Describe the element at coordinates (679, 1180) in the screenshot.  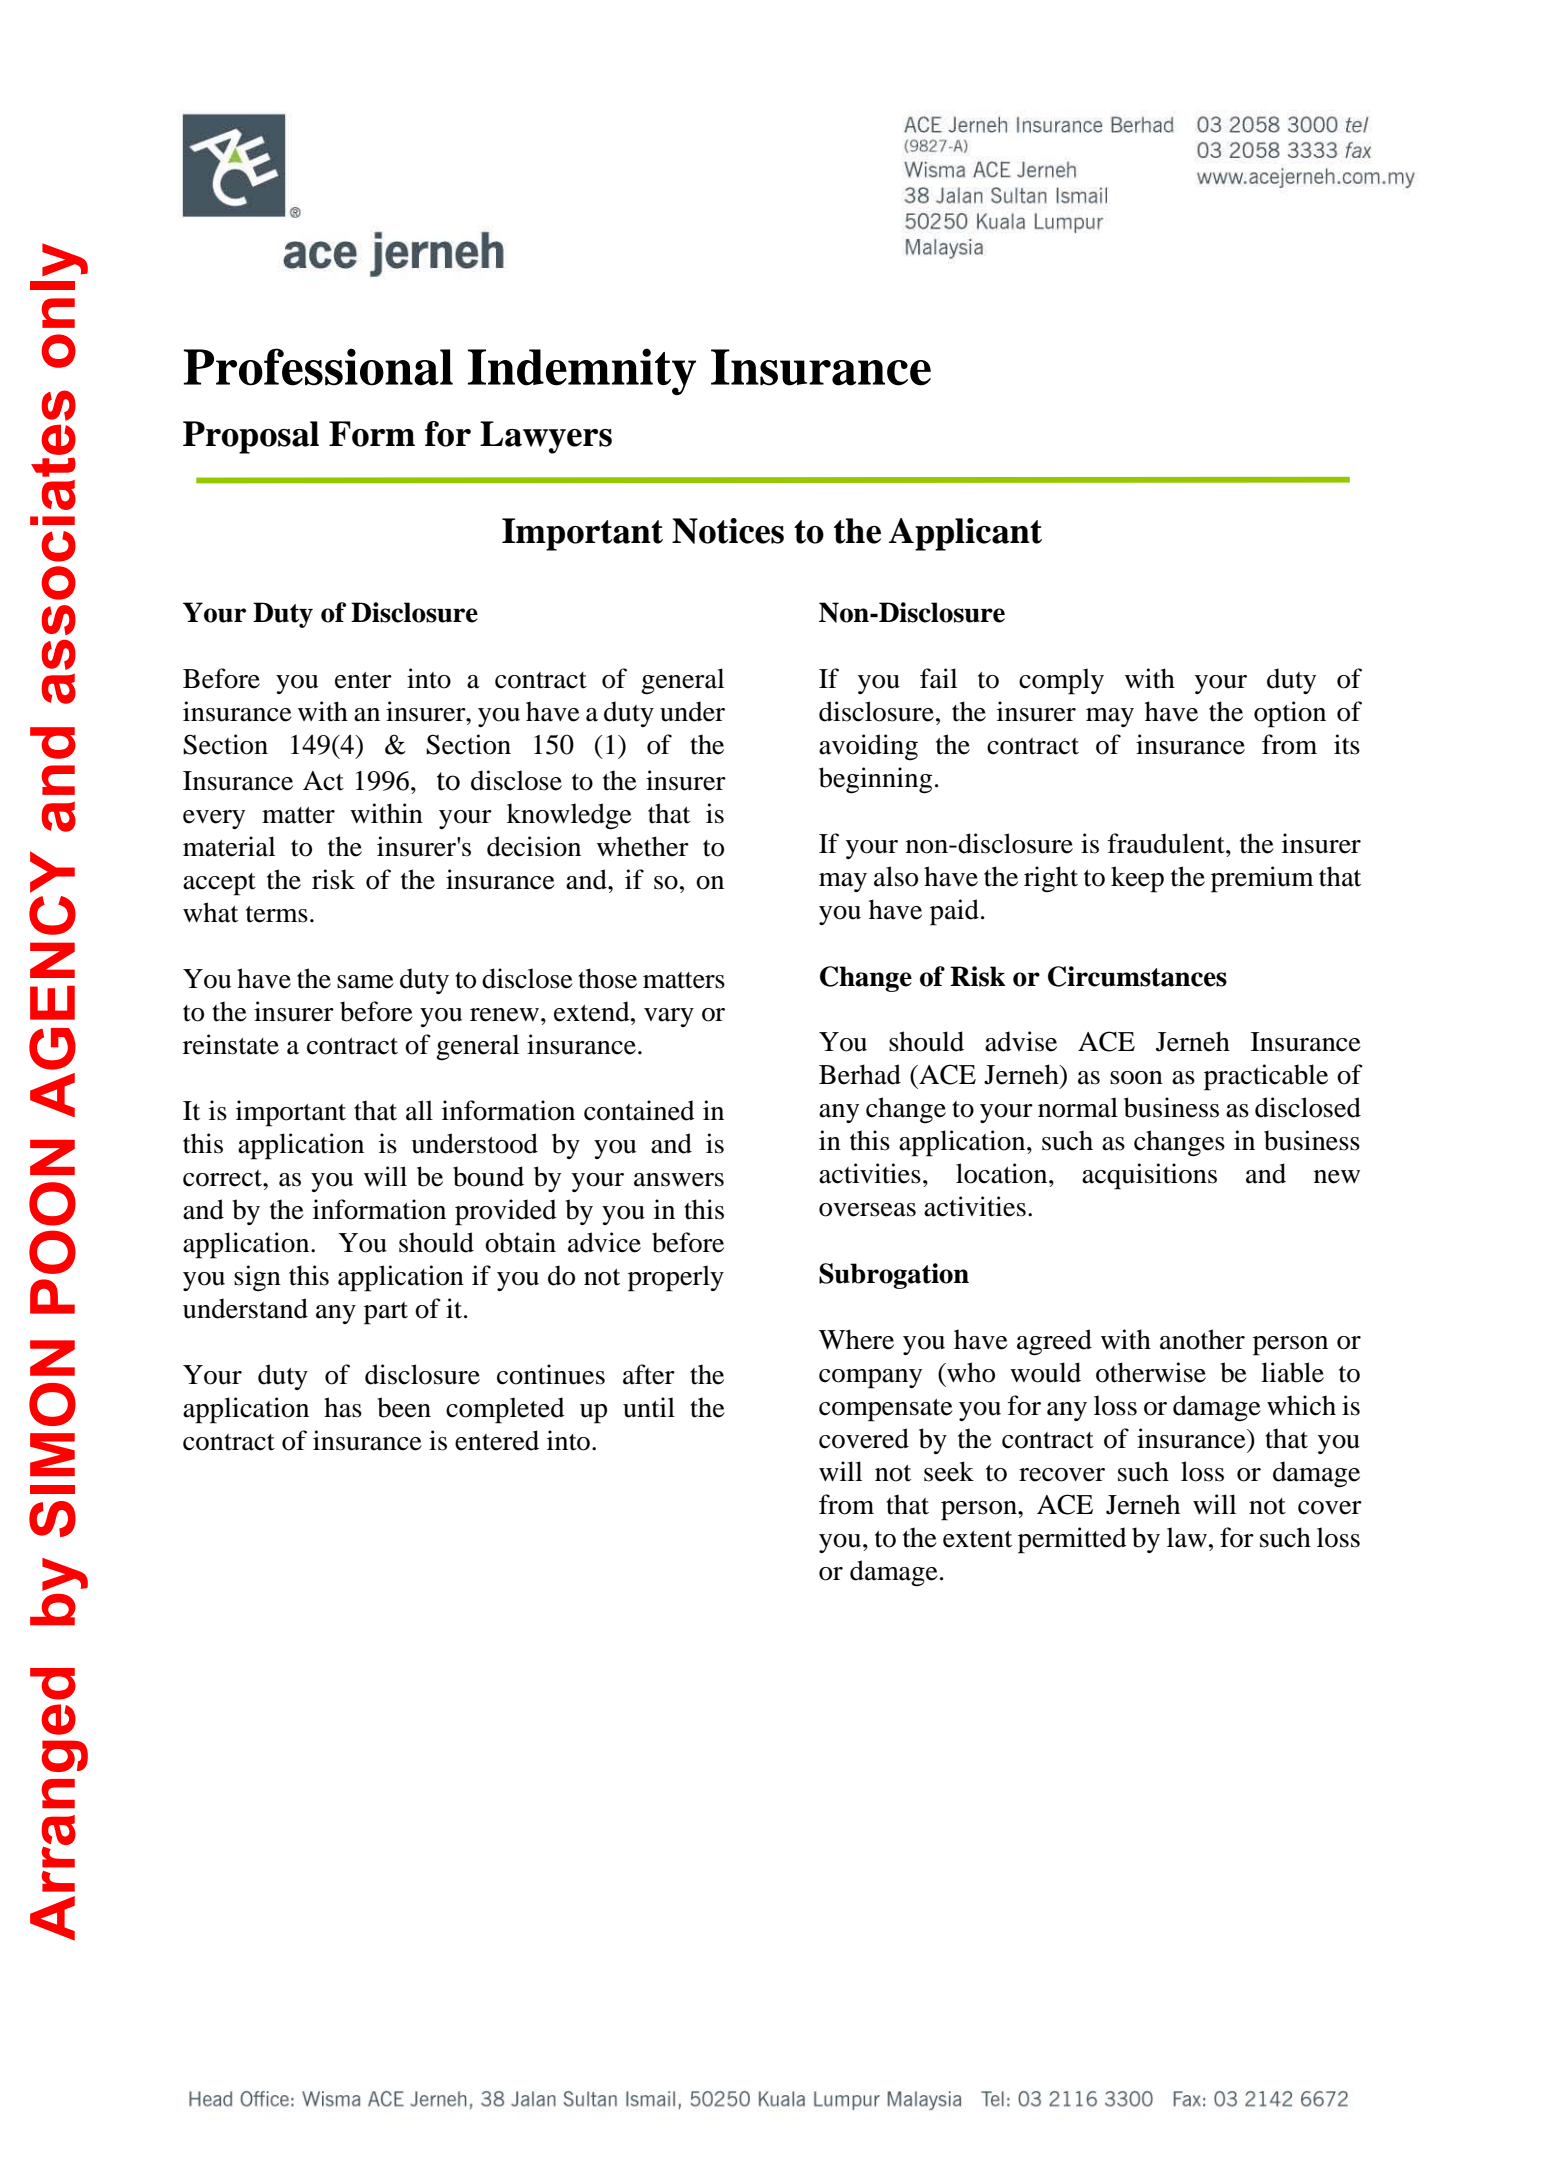
I see `answers` at that location.
